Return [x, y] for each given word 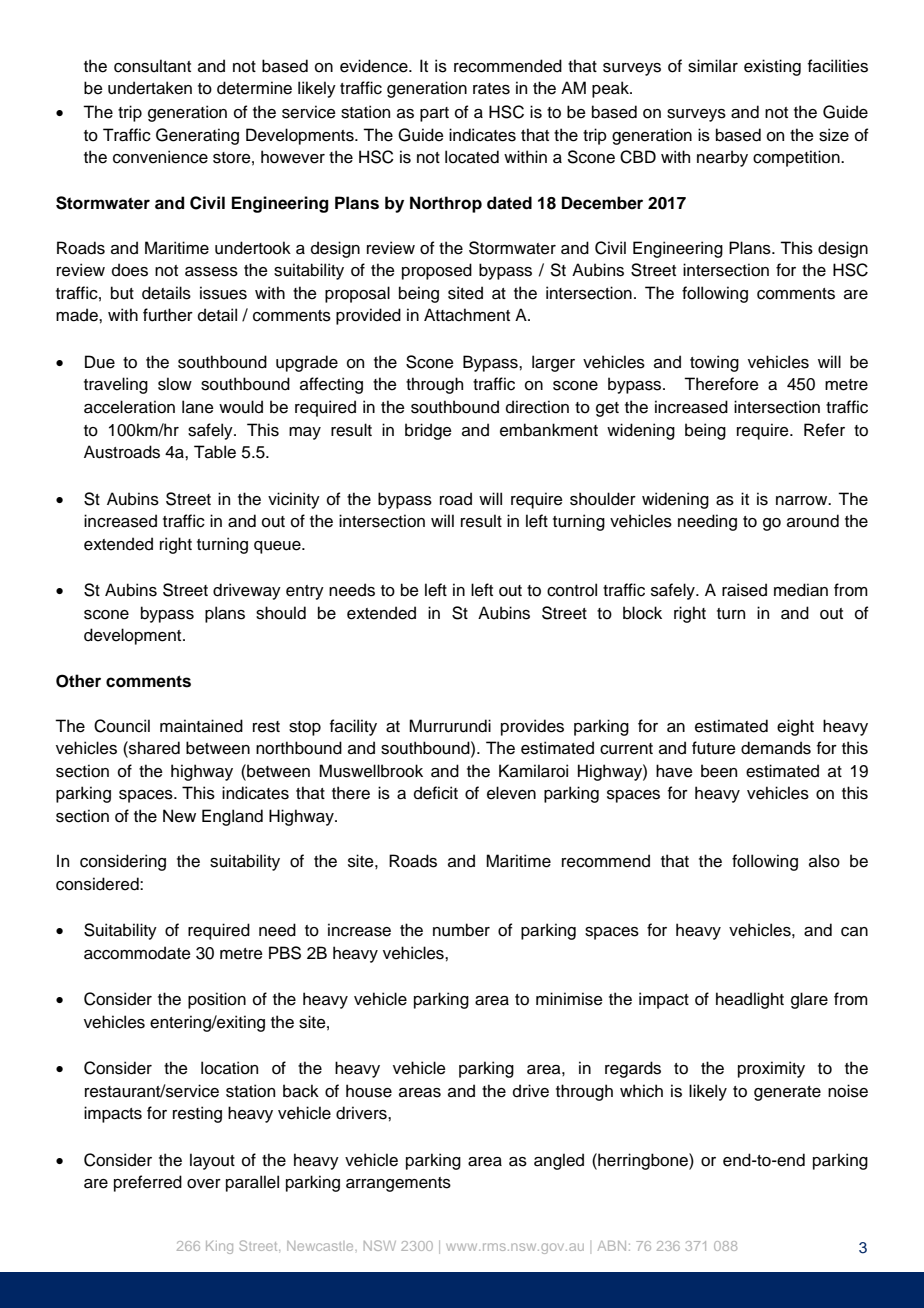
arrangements [398, 1184]
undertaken [150, 88]
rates [491, 89]
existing [772, 67]
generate [787, 1093]
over [204, 1184]
